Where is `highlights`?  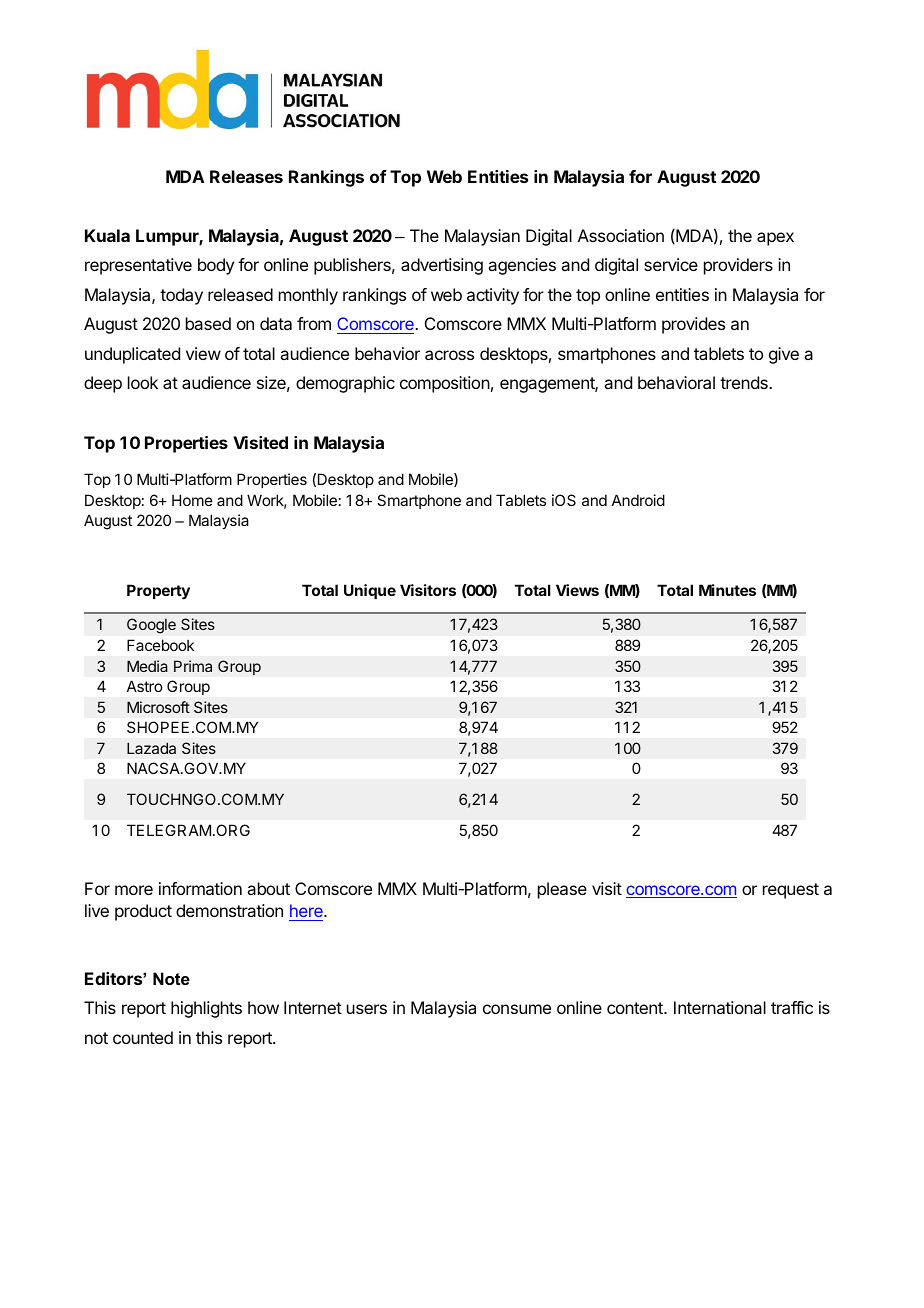
highlights is located at coordinates (206, 1009).
